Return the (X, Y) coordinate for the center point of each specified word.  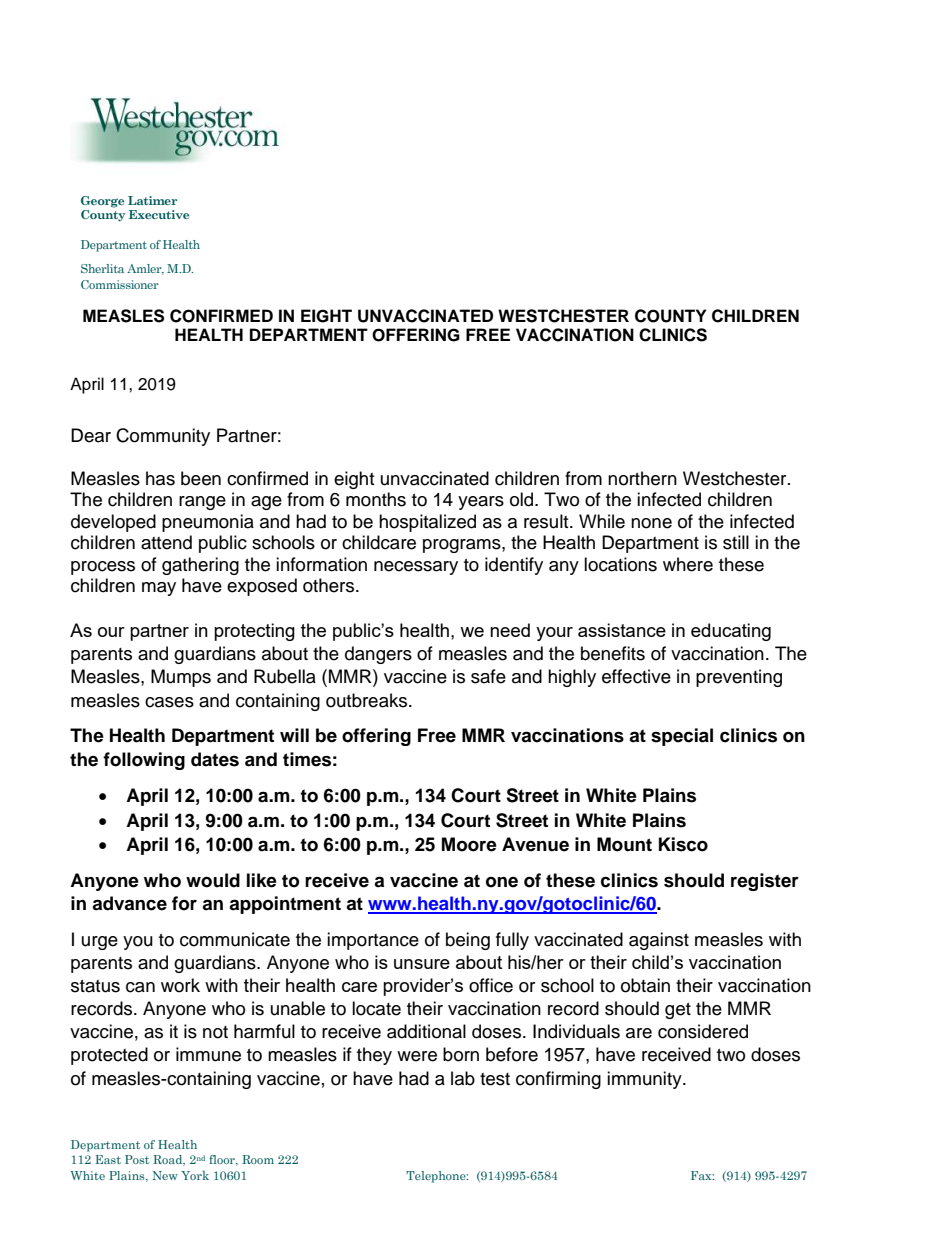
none (651, 523)
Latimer (152, 200)
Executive (159, 214)
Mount (624, 844)
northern (642, 478)
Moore (469, 844)
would (213, 880)
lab (463, 1078)
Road (169, 1160)
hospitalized (427, 523)
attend (166, 542)
